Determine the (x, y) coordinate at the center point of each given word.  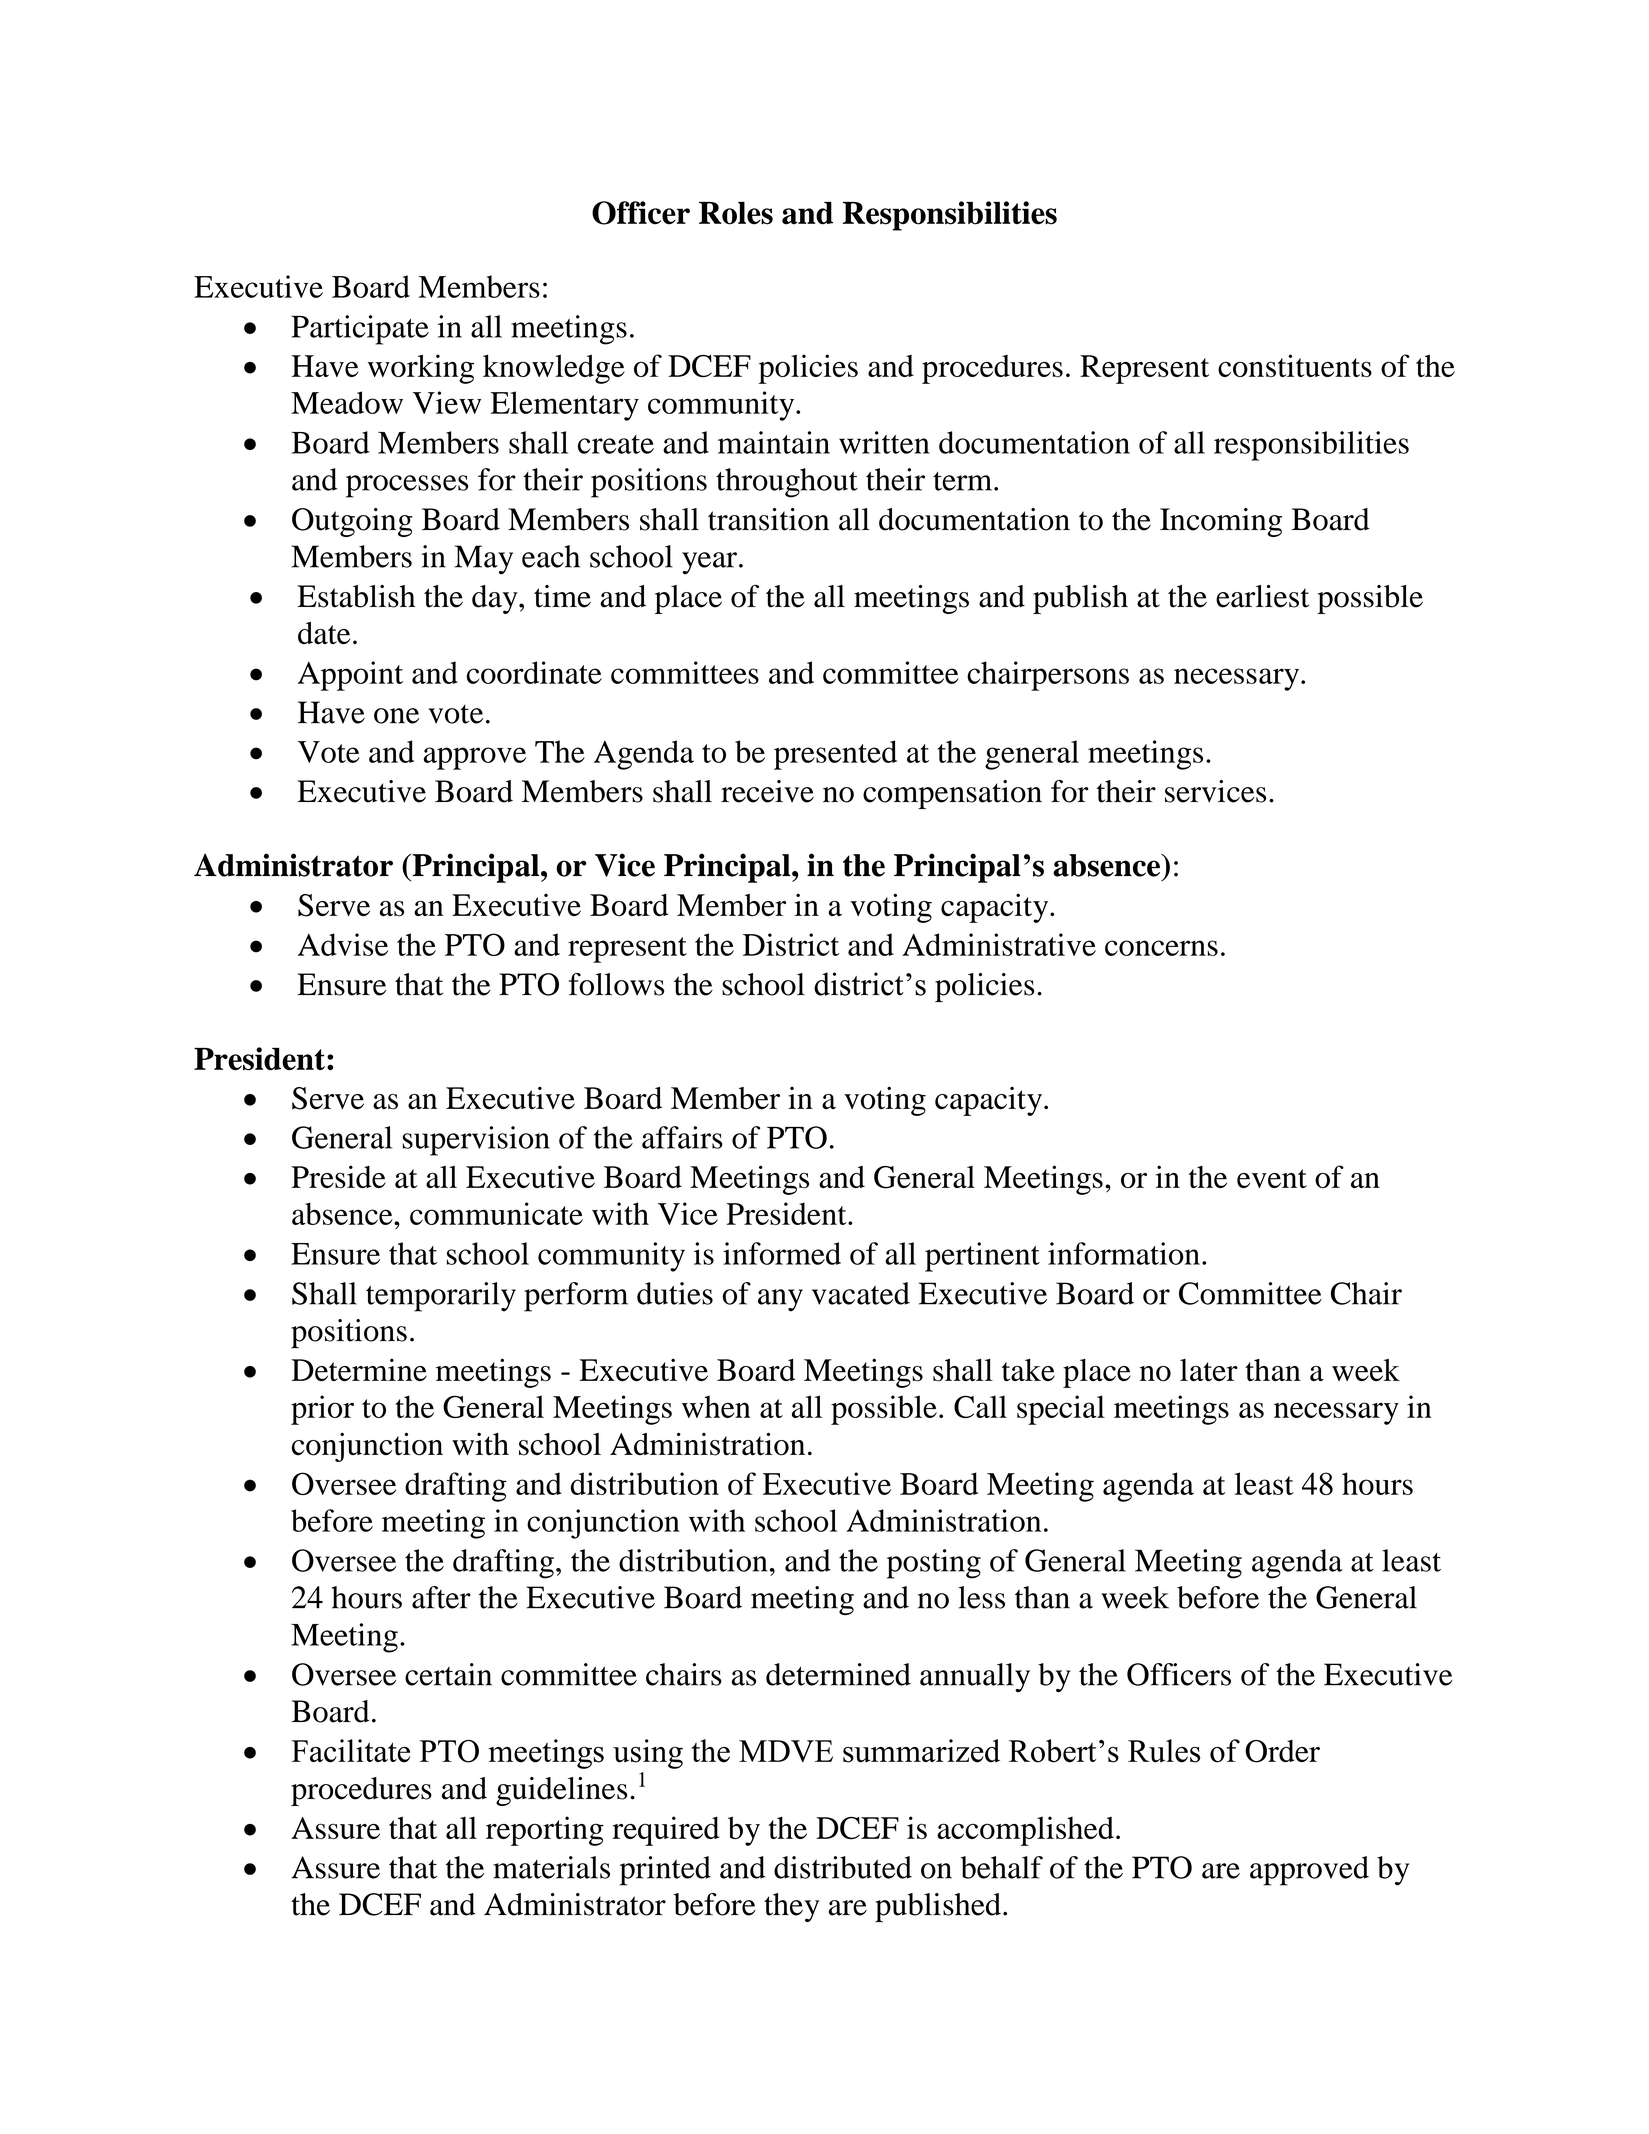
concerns (1161, 948)
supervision (476, 1141)
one (396, 716)
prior (322, 1410)
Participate (360, 330)
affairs (682, 1137)
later (1209, 1370)
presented (835, 755)
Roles (736, 213)
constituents (1295, 365)
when (716, 1406)
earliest (1262, 596)
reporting (545, 1831)
